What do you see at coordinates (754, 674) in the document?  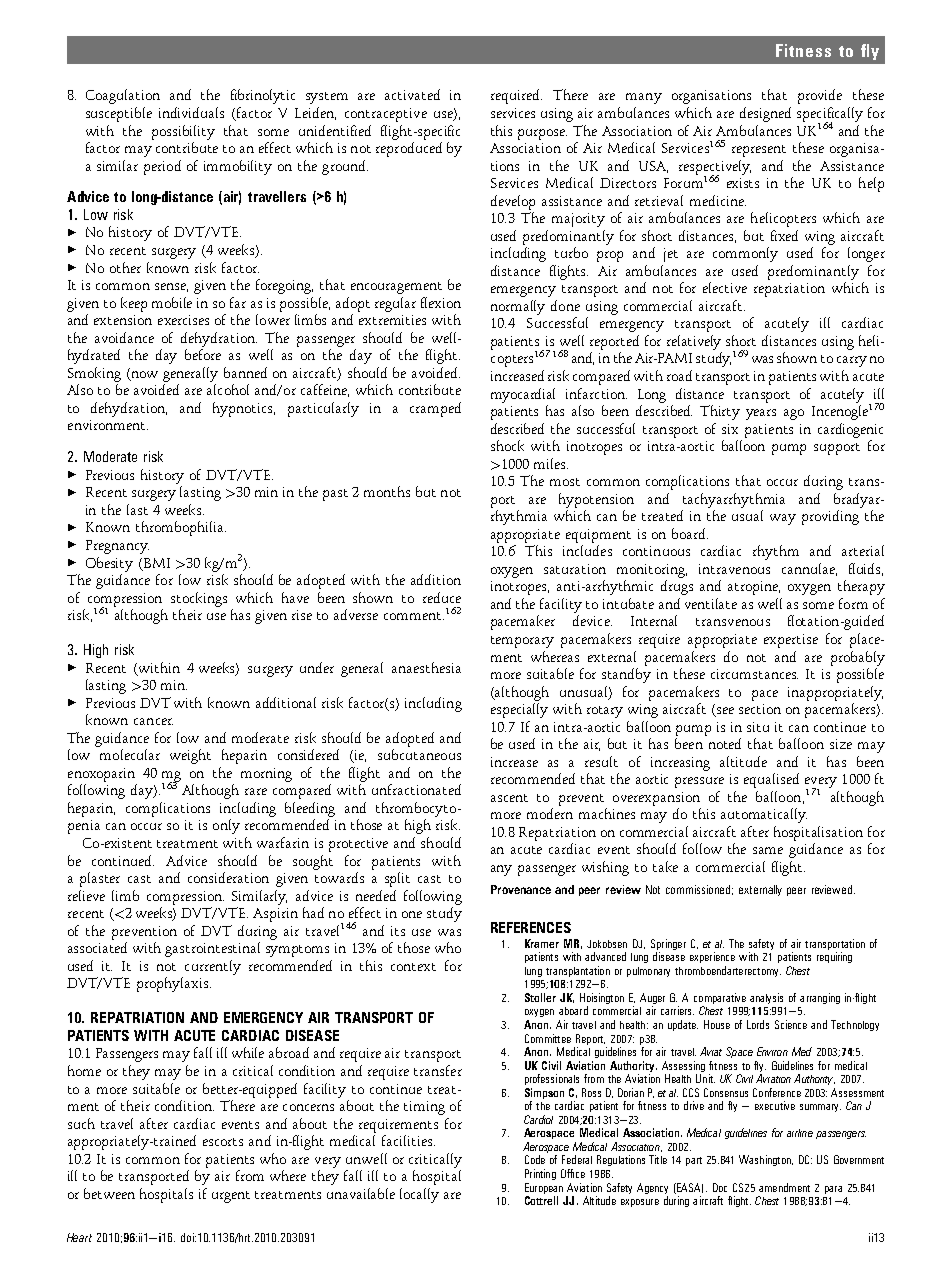 I see `circumstances` at bounding box center [754, 674].
